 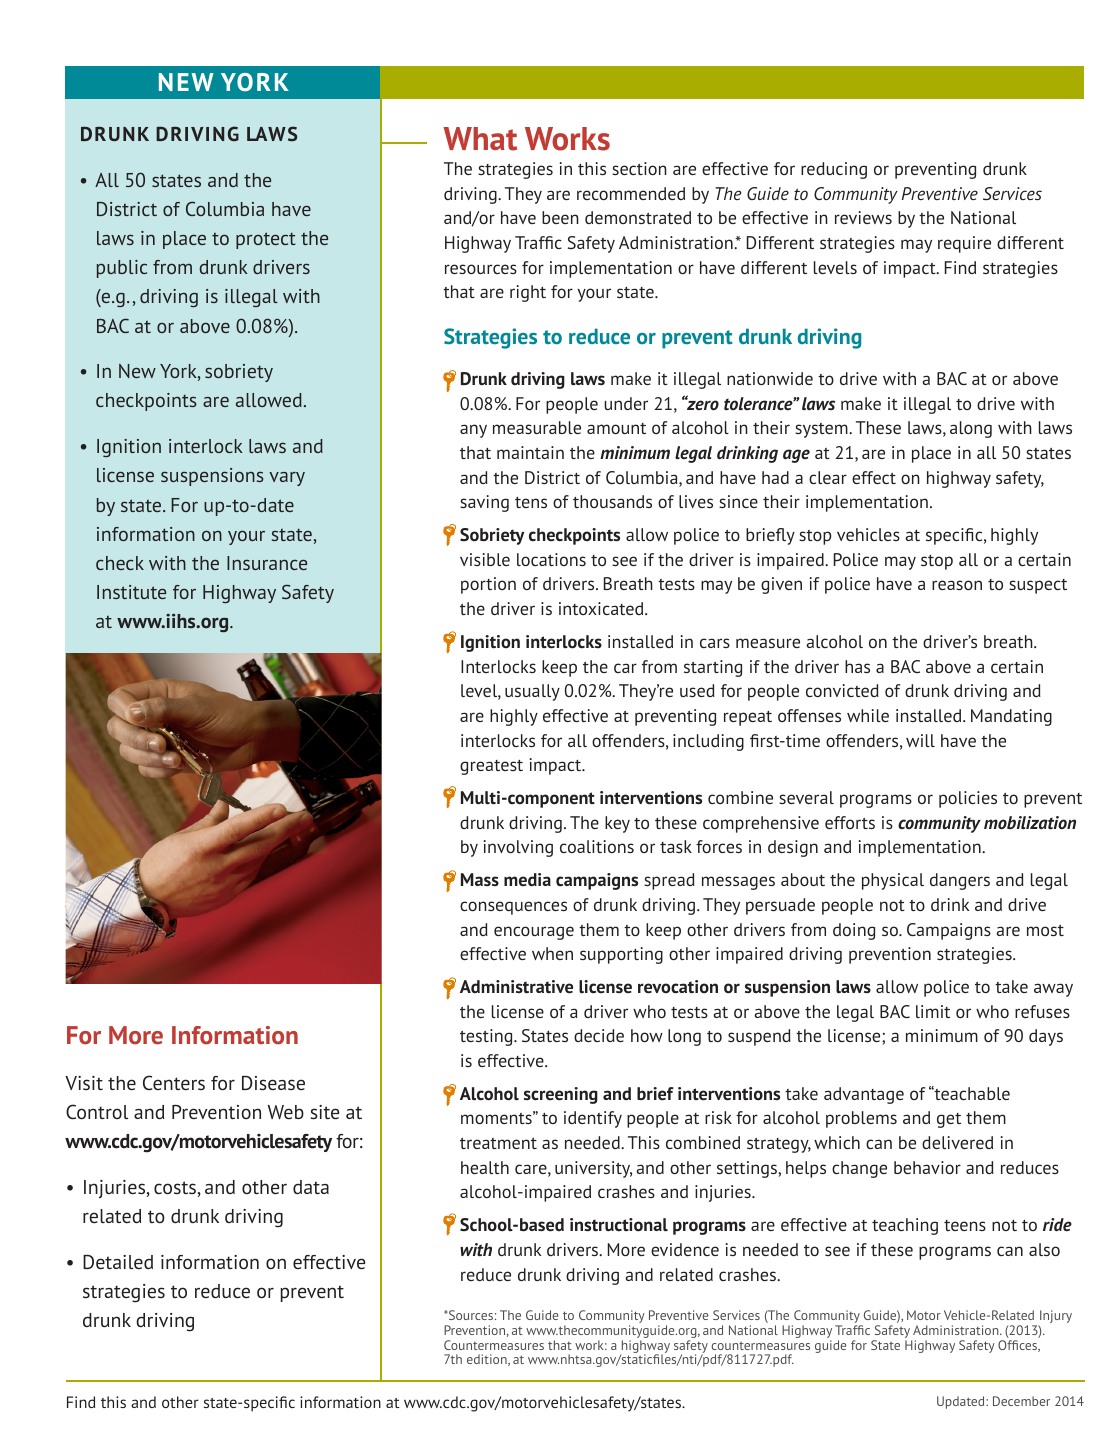 What do you see at coordinates (266, 240) in the document?
I see `protect` at bounding box center [266, 240].
